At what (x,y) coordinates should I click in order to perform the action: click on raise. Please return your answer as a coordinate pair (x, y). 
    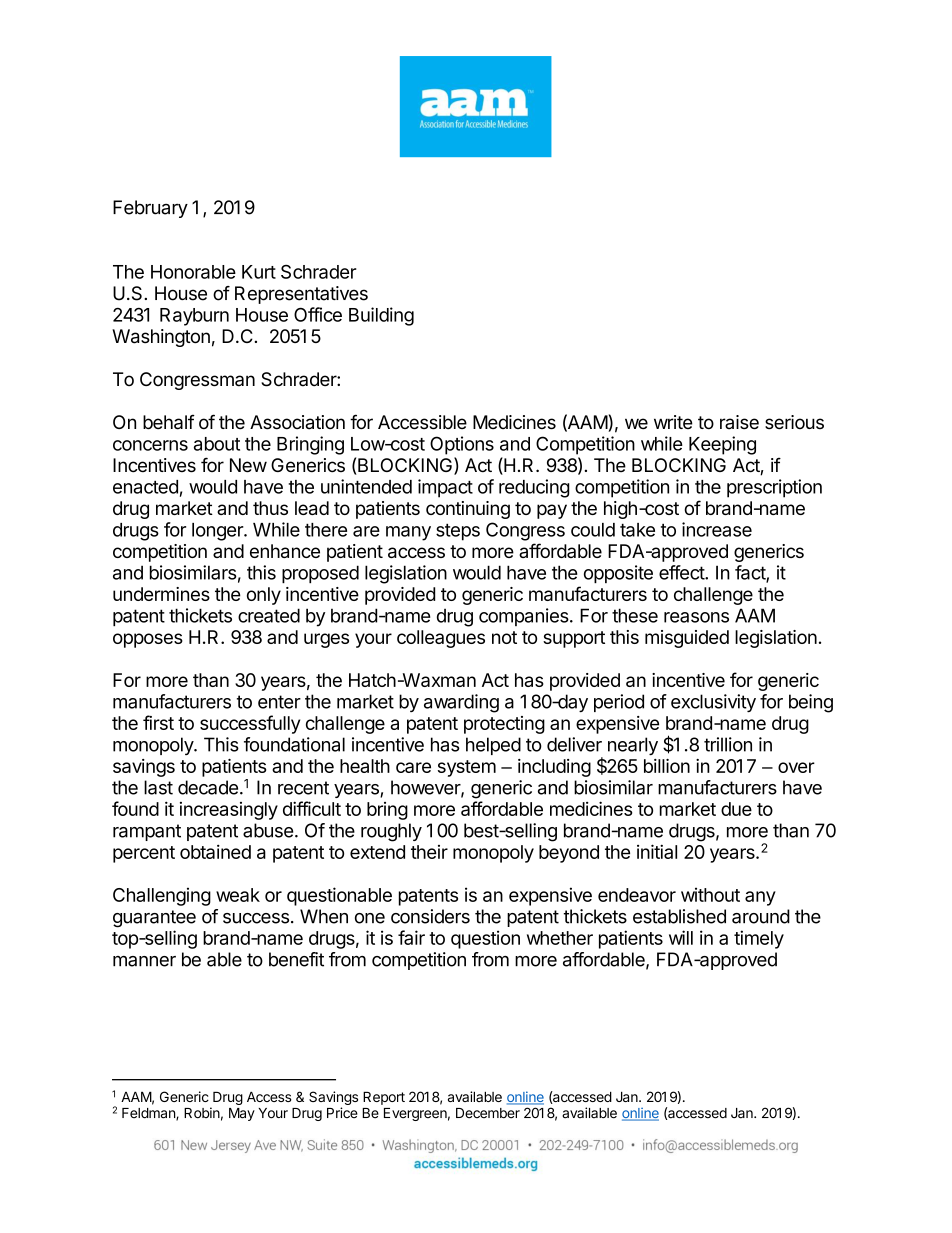
    Looking at the image, I should click on (739, 422).
